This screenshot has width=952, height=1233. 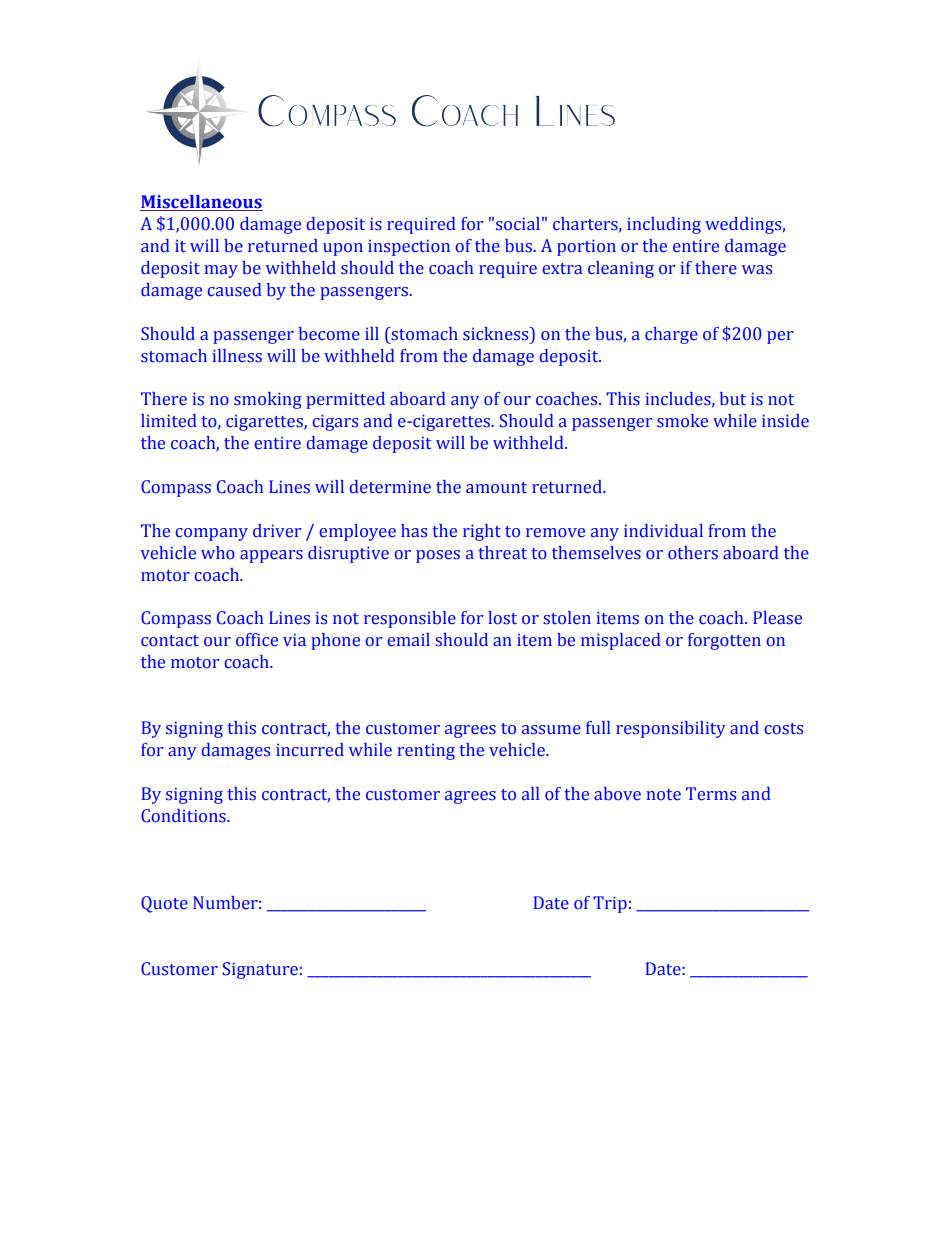 I want to click on including, so click(x=664, y=225).
